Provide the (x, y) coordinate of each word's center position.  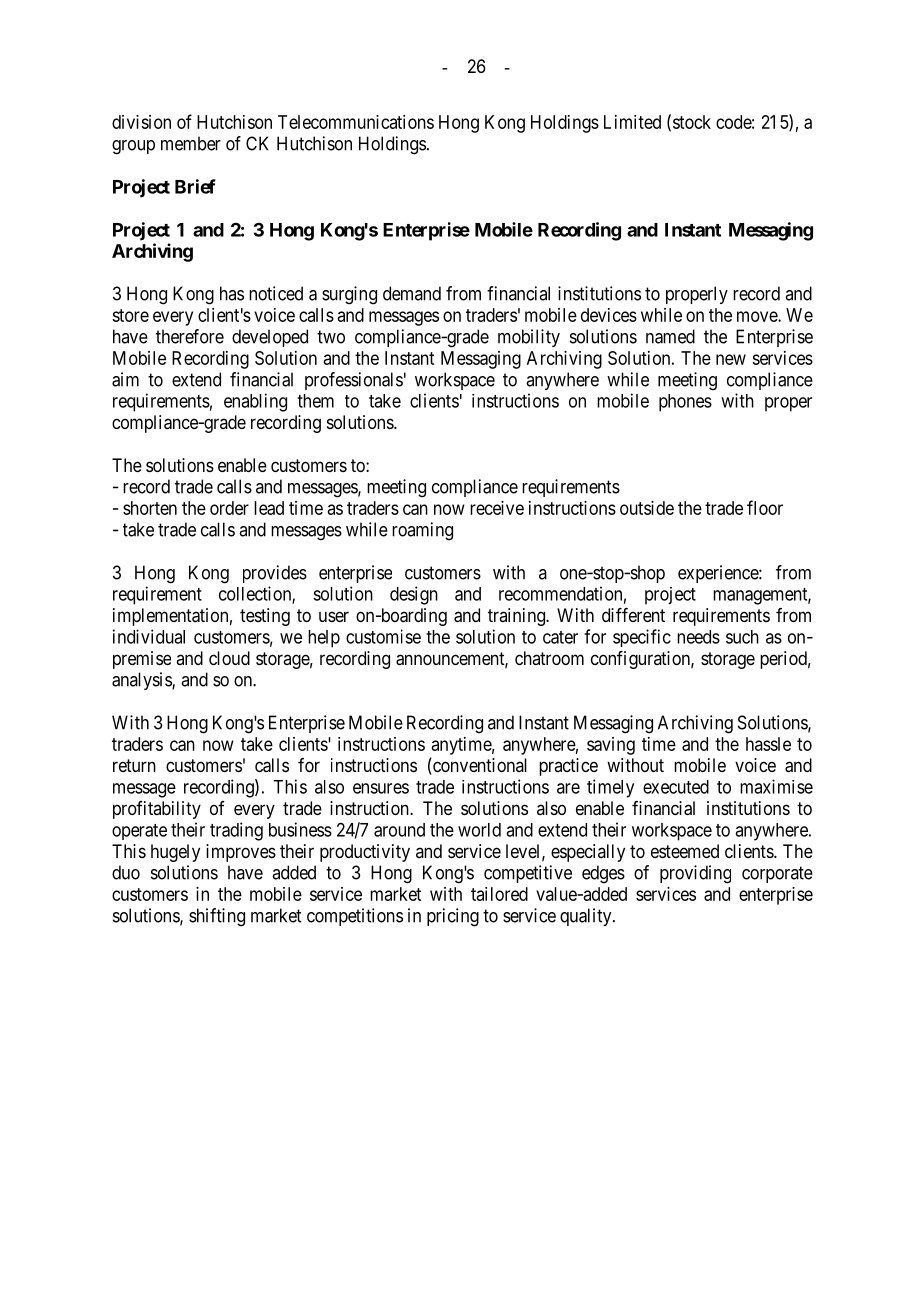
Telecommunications (356, 122)
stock (692, 122)
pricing (453, 917)
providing (695, 874)
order (229, 508)
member (191, 143)
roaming (422, 531)
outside (647, 508)
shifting (217, 917)
